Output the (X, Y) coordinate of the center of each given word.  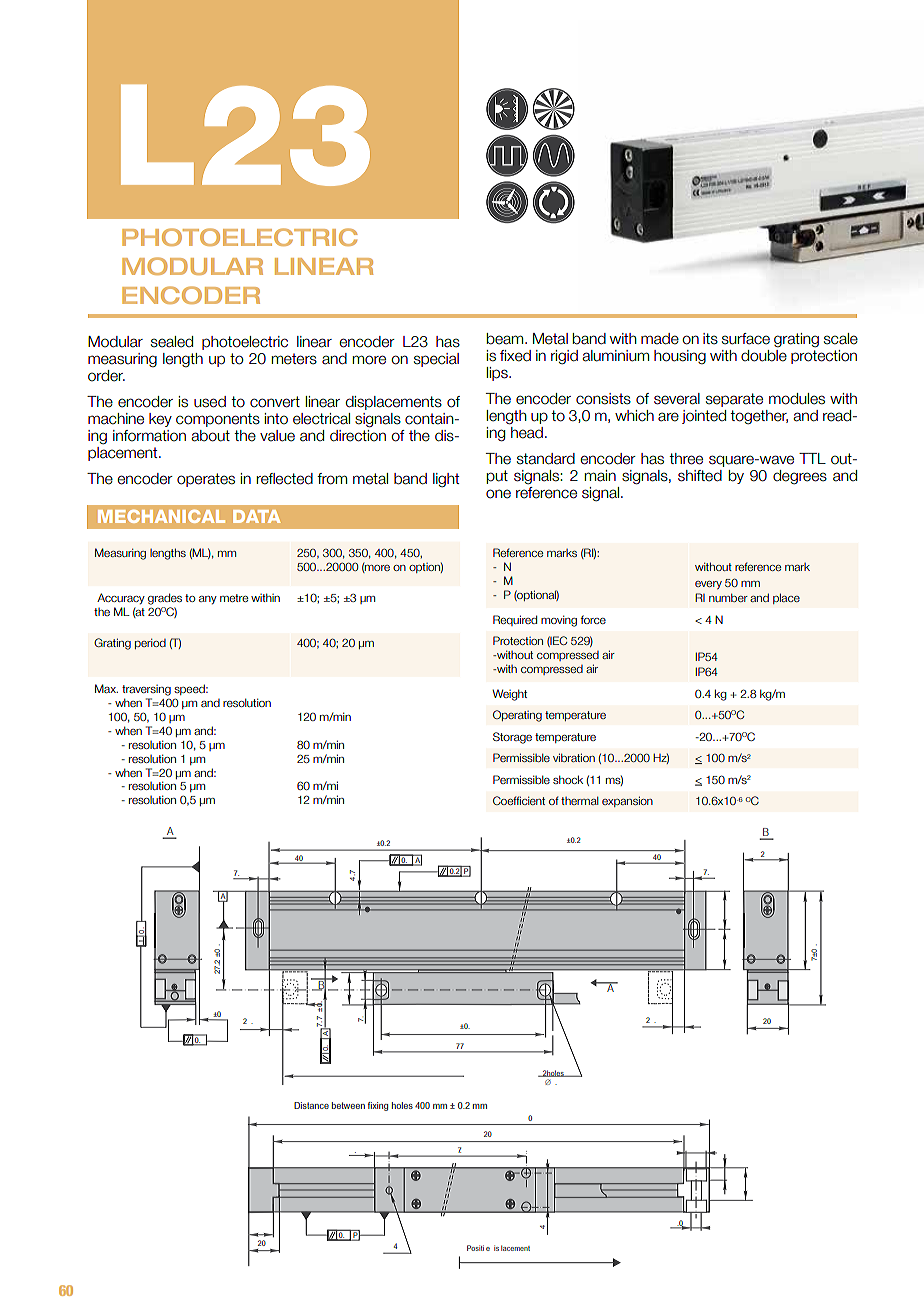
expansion (627, 801)
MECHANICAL (161, 516)
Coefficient (519, 800)
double (764, 356)
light (446, 480)
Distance (311, 1105)
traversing (146, 690)
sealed (172, 342)
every (708, 585)
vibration (574, 757)
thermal (580, 800)
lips (498, 374)
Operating (517, 716)
